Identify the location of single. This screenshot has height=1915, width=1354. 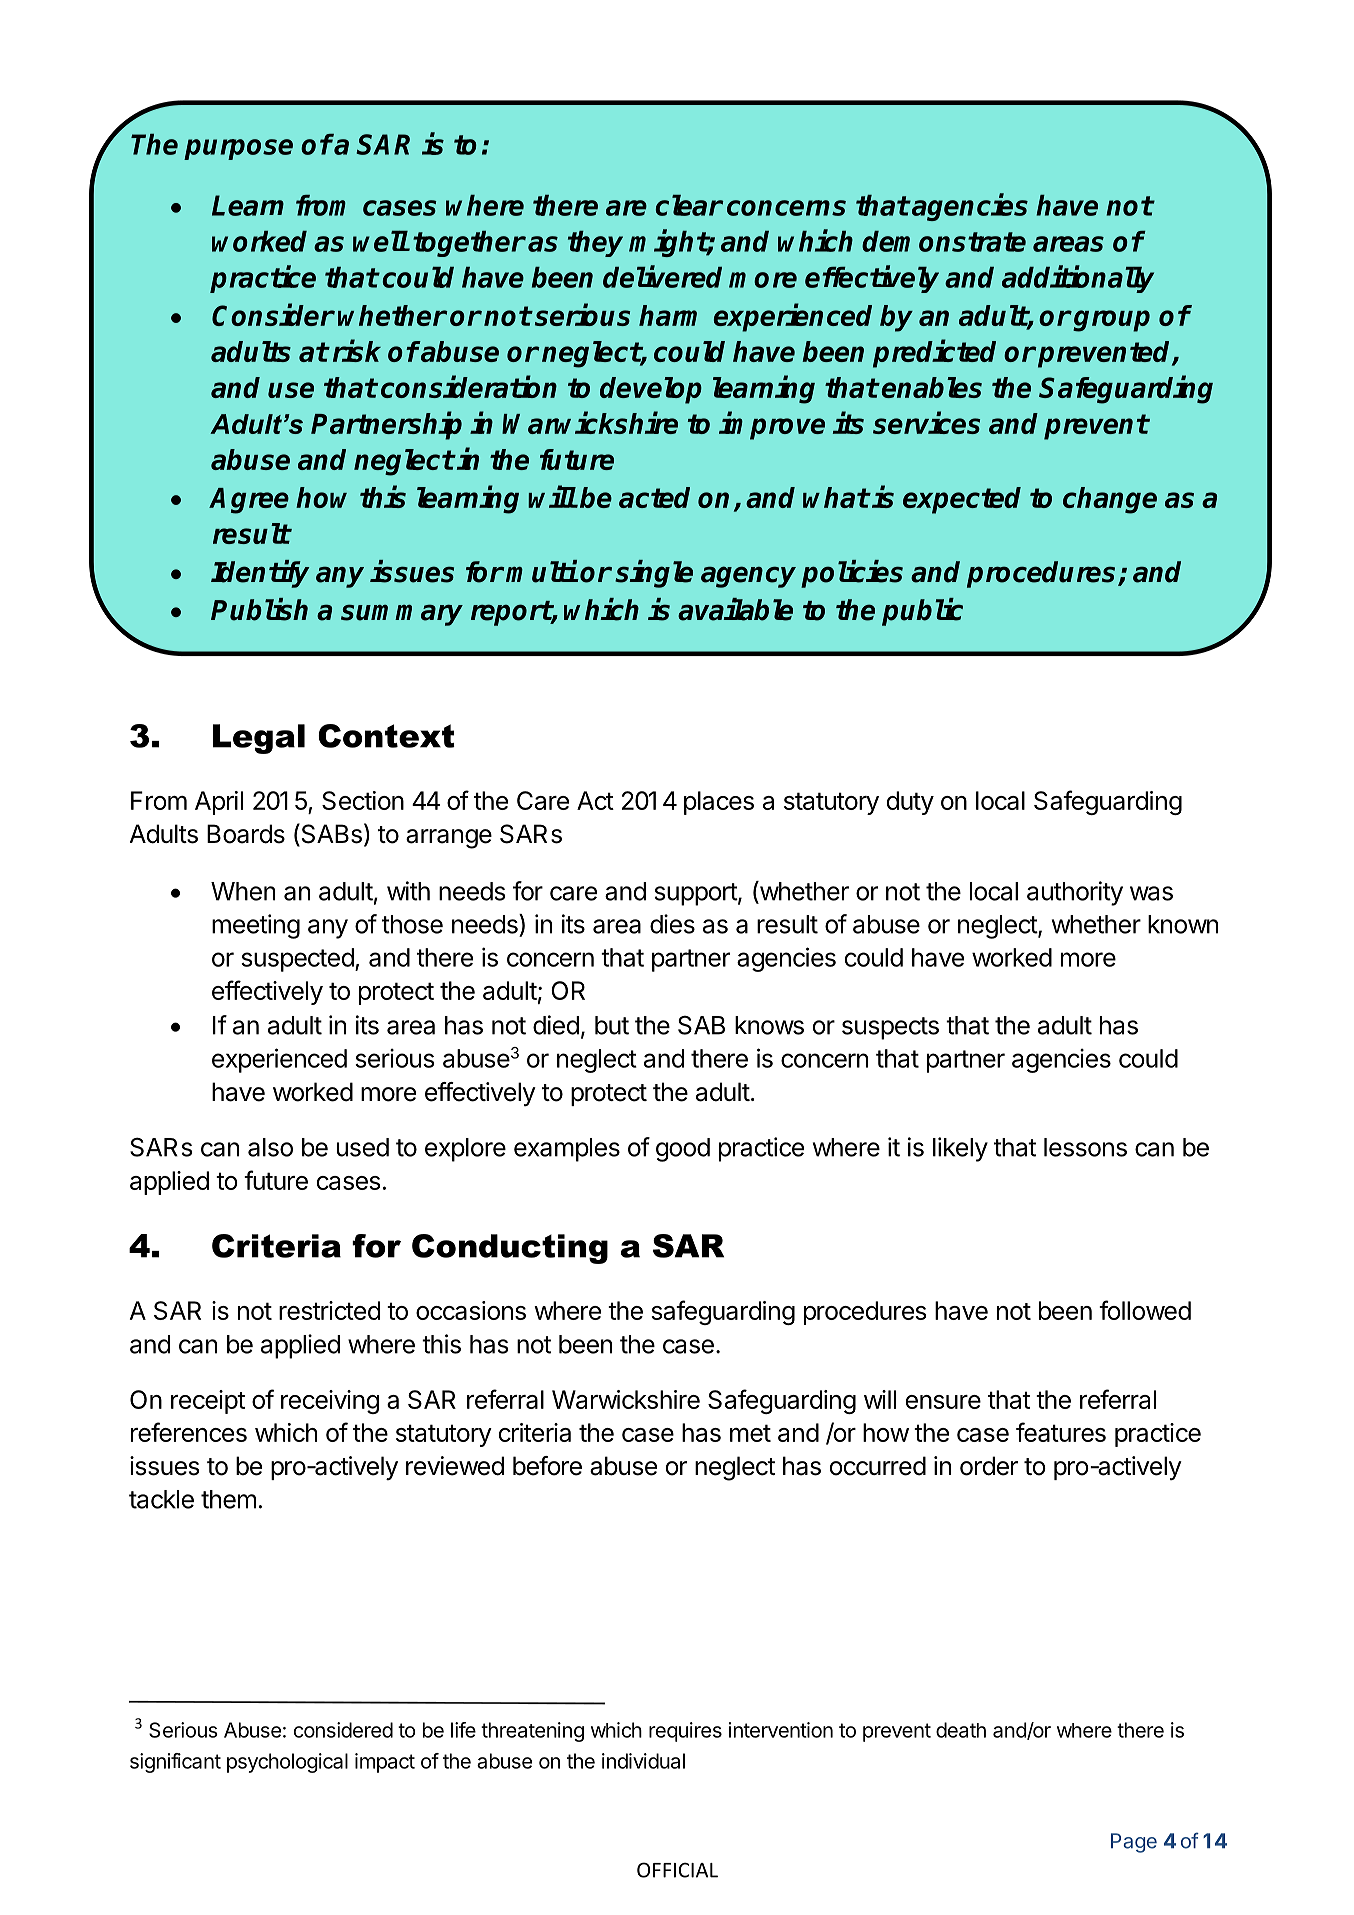
(654, 574).
